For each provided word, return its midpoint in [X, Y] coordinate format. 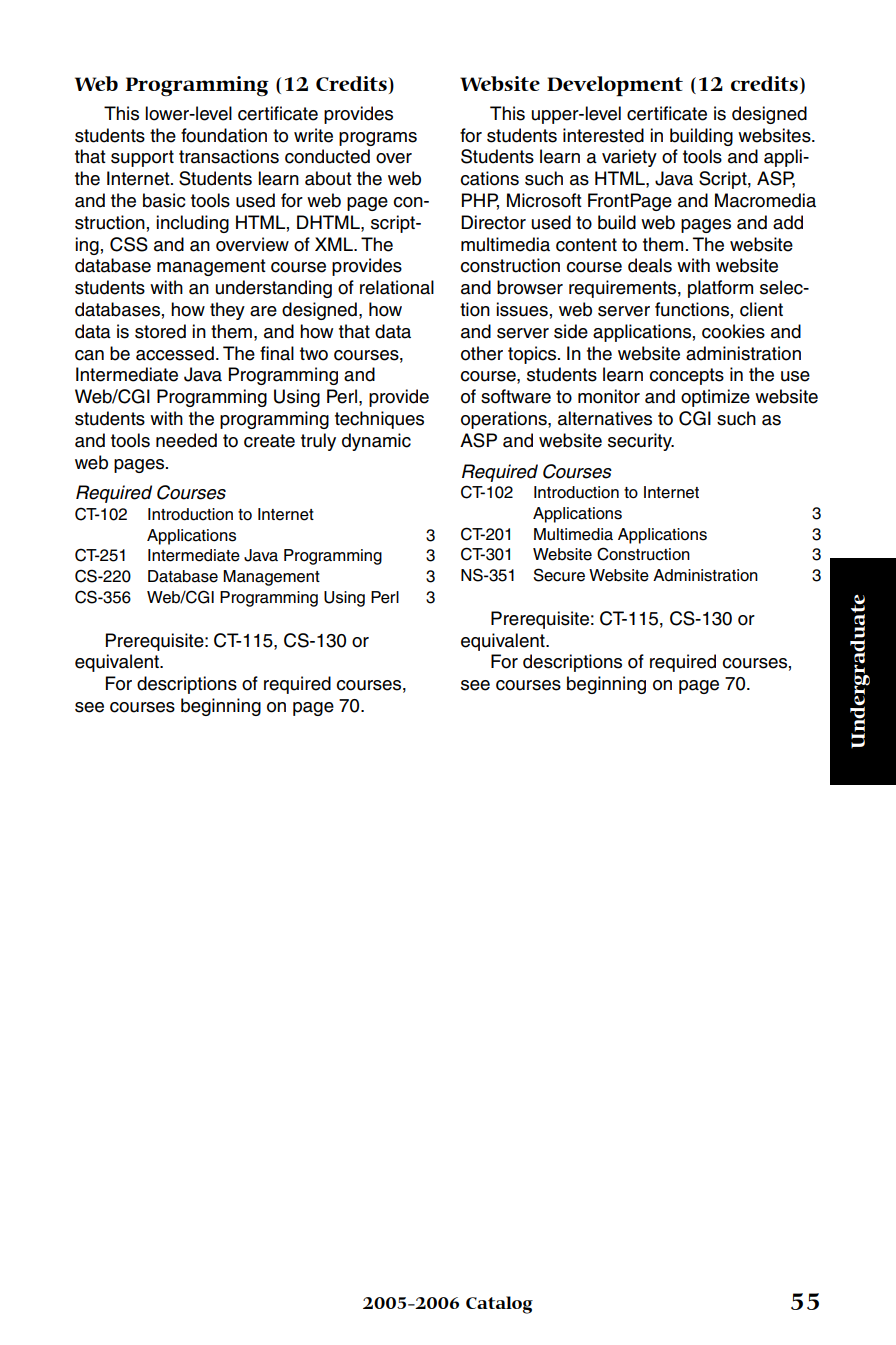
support [142, 158]
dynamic [376, 442]
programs [378, 139]
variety [629, 158]
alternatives [605, 418]
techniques [379, 420]
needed [186, 440]
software [516, 396]
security [641, 442]
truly [318, 442]
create [269, 441]
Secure [559, 575]
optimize [715, 398]
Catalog [499, 1305]
